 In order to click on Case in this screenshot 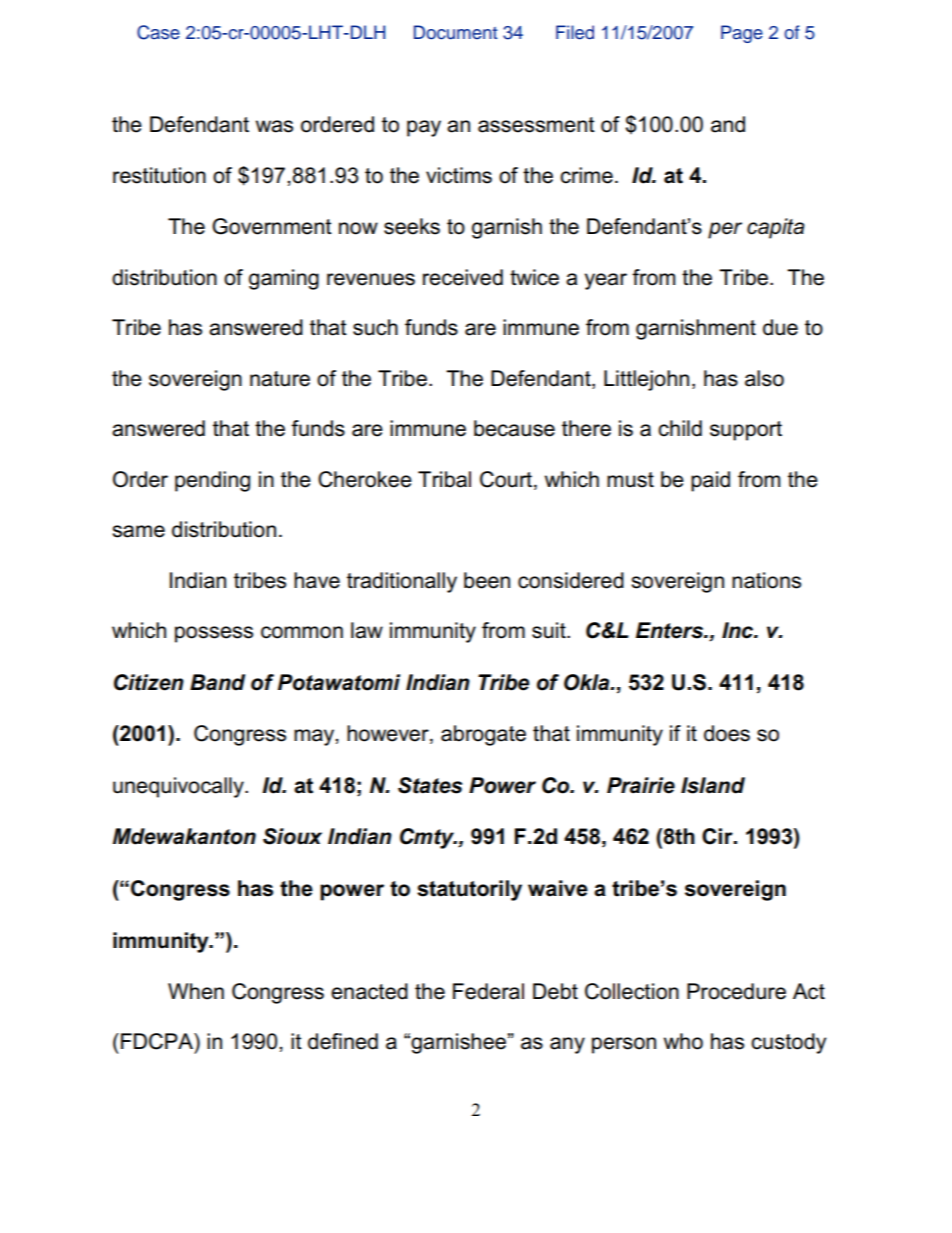, I will do `click(158, 32)`.
